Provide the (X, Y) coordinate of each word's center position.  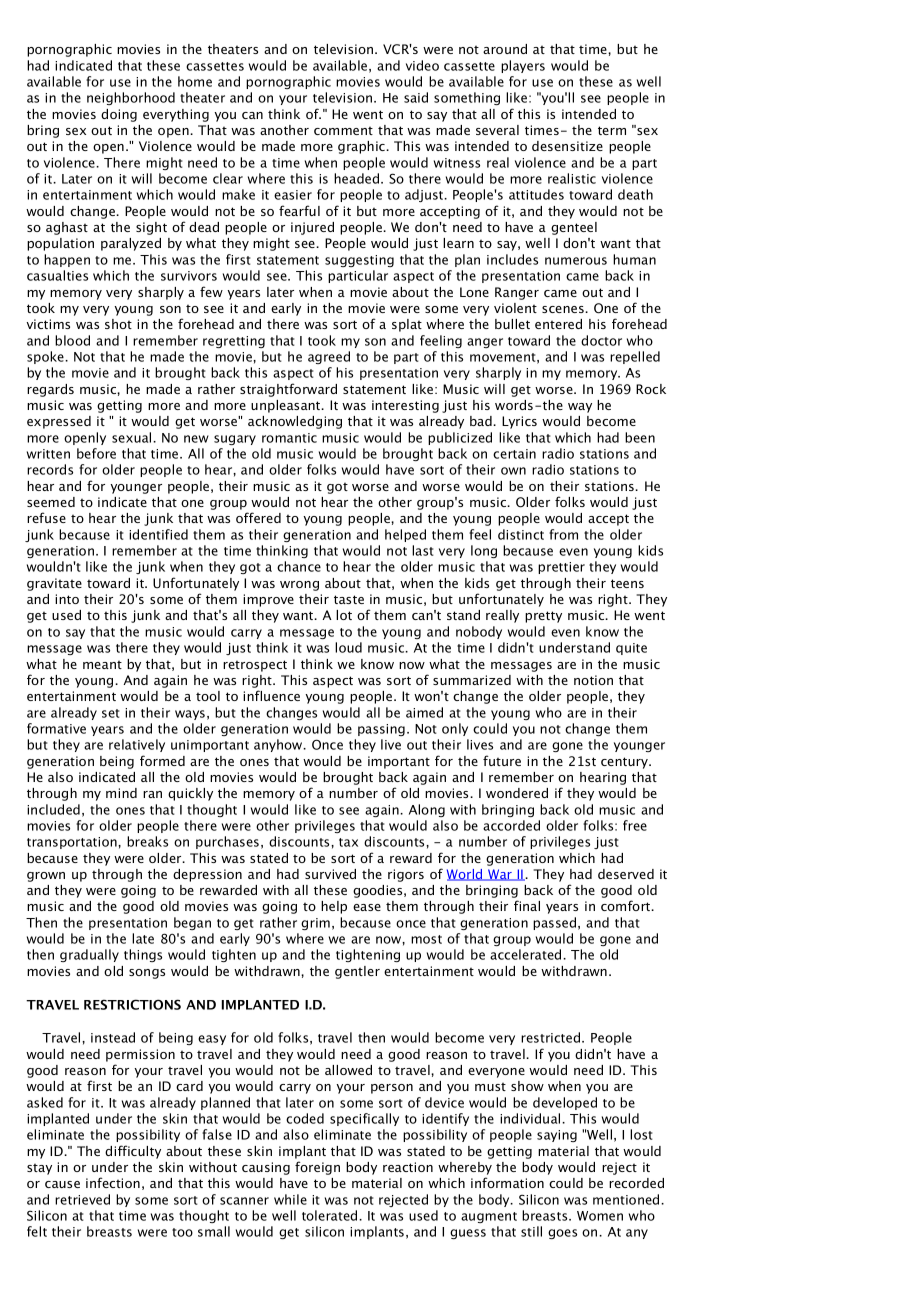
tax (348, 842)
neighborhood (131, 98)
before (96, 453)
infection (113, 1182)
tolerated (331, 1215)
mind (121, 793)
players (523, 66)
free (635, 825)
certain (514, 454)
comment (343, 131)
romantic (289, 438)
